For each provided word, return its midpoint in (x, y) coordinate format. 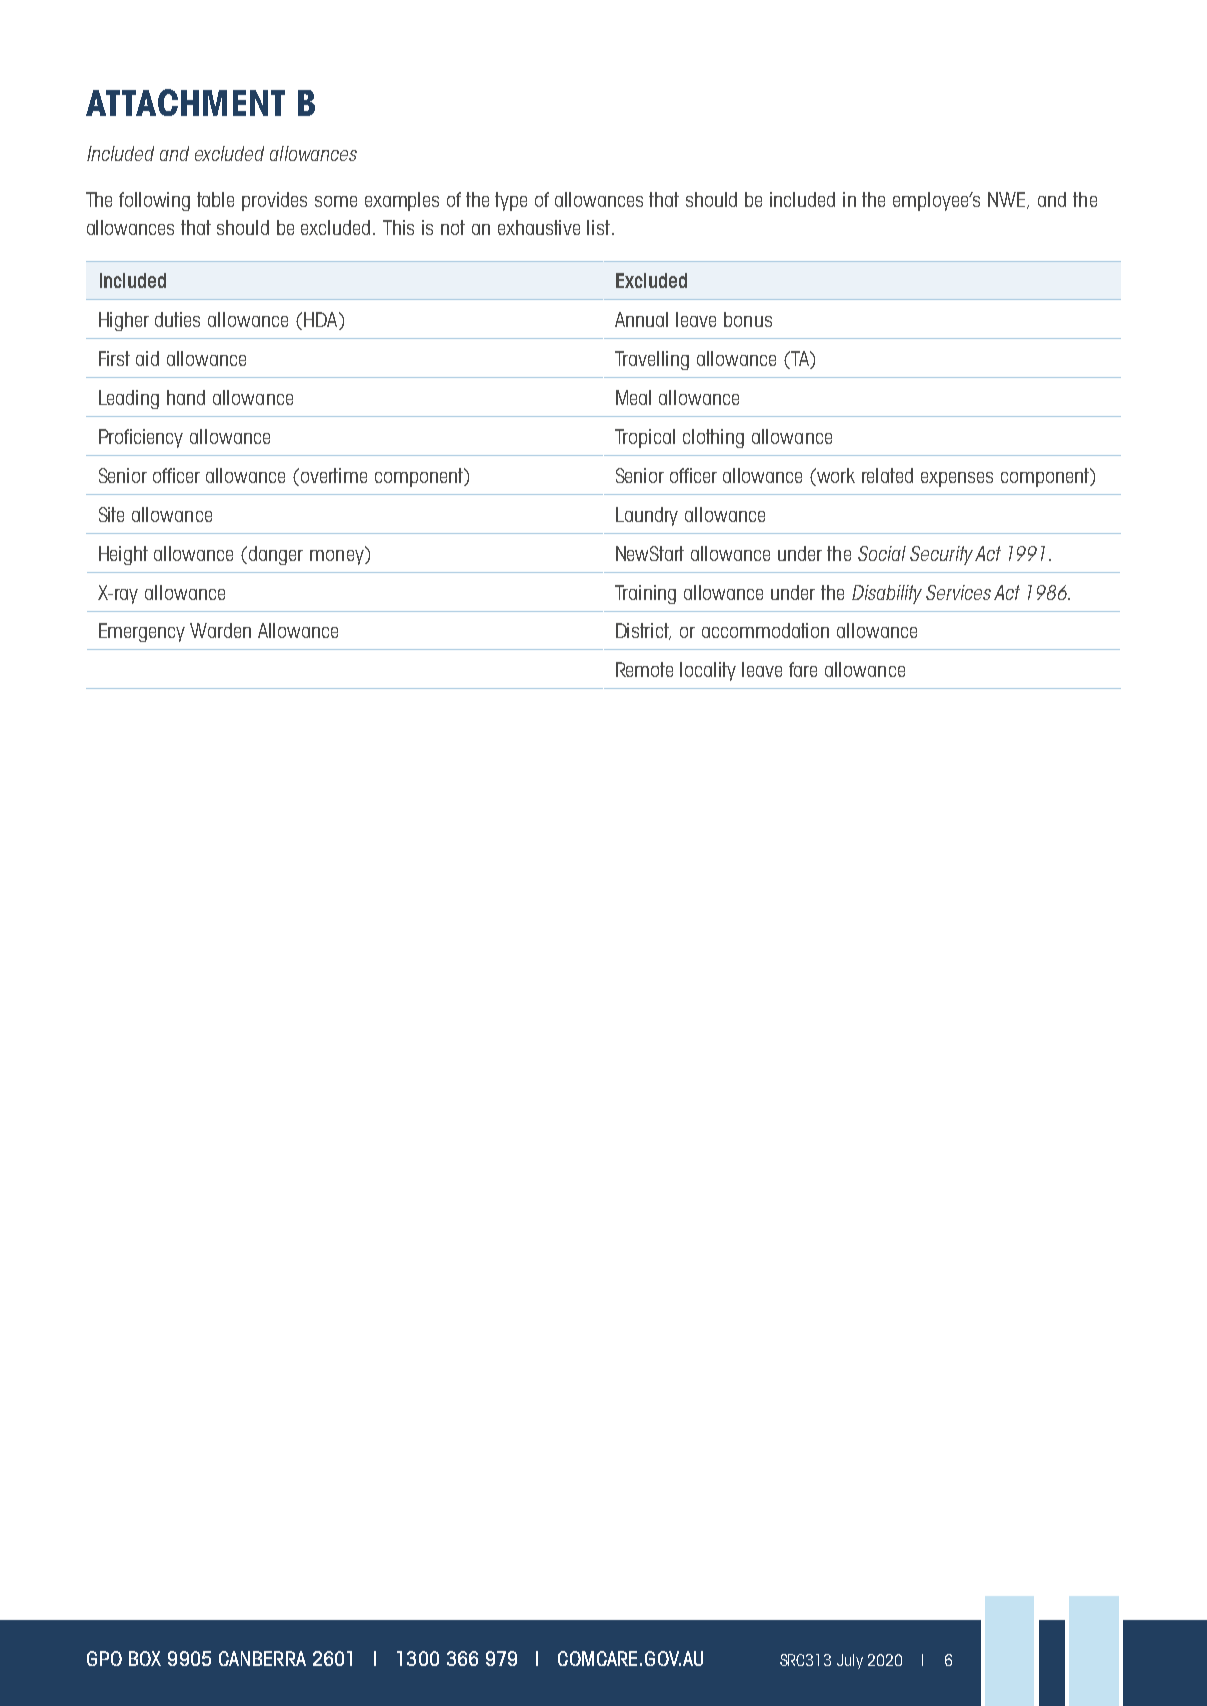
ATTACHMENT (185, 102)
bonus (748, 319)
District (643, 631)
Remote (644, 669)
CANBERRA (262, 1658)
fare (803, 669)
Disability (887, 594)
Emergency (142, 632)
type (511, 201)
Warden (220, 630)
